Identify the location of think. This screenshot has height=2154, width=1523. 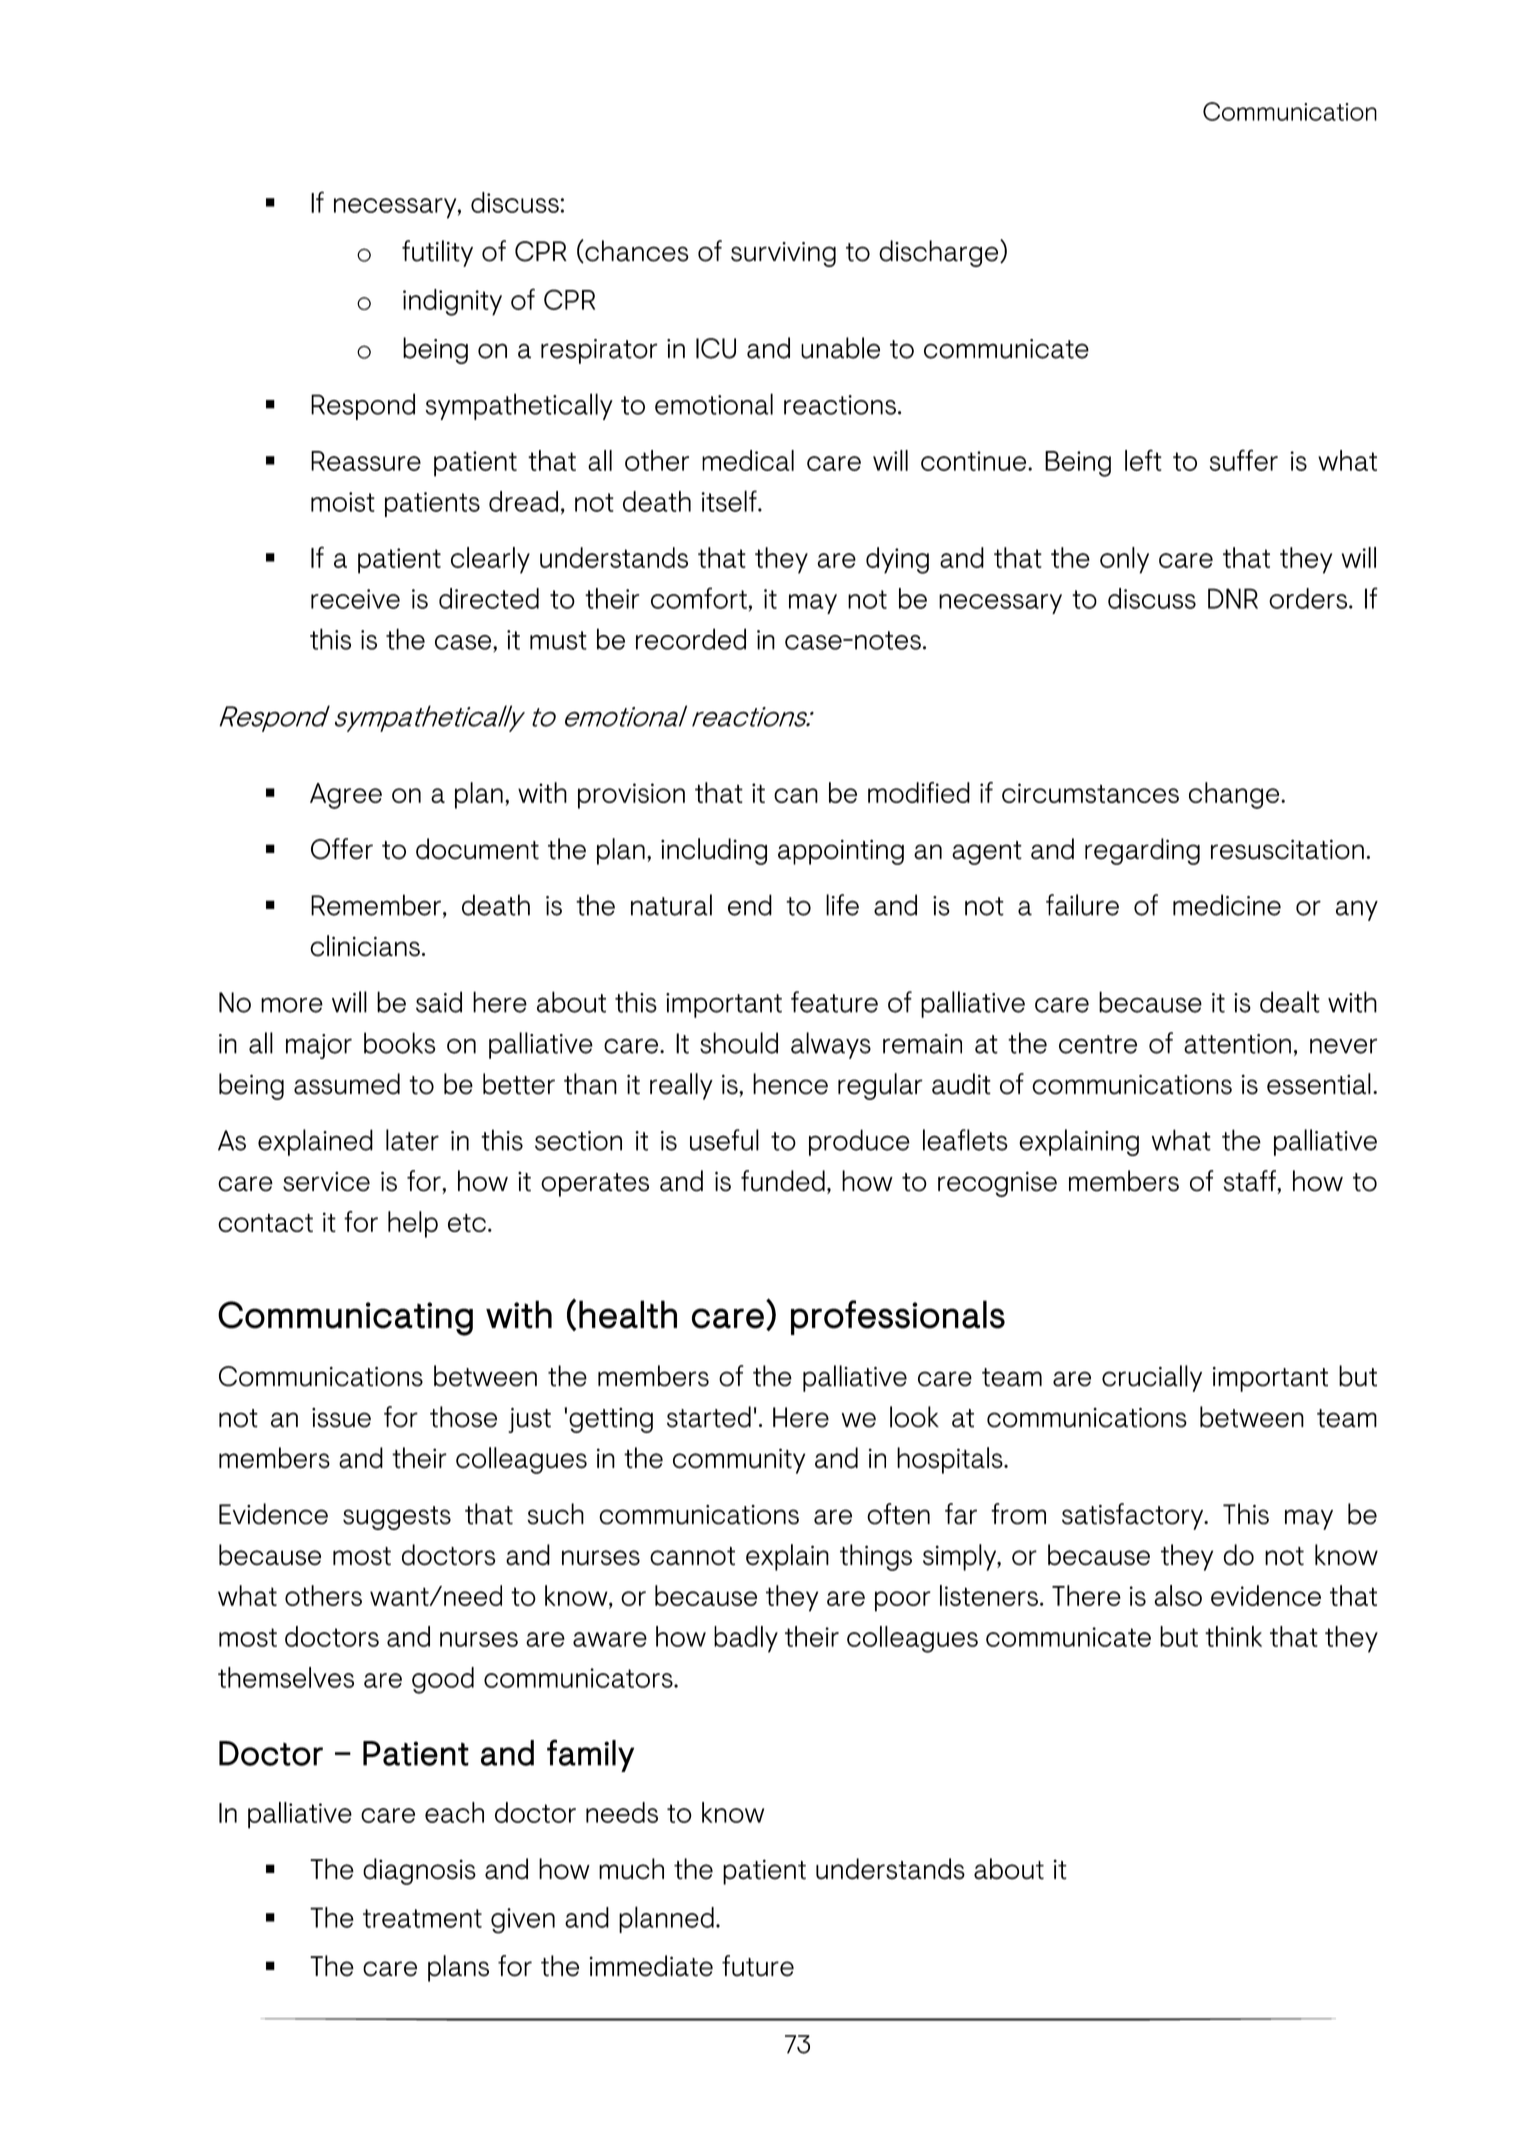
(1233, 1636).
